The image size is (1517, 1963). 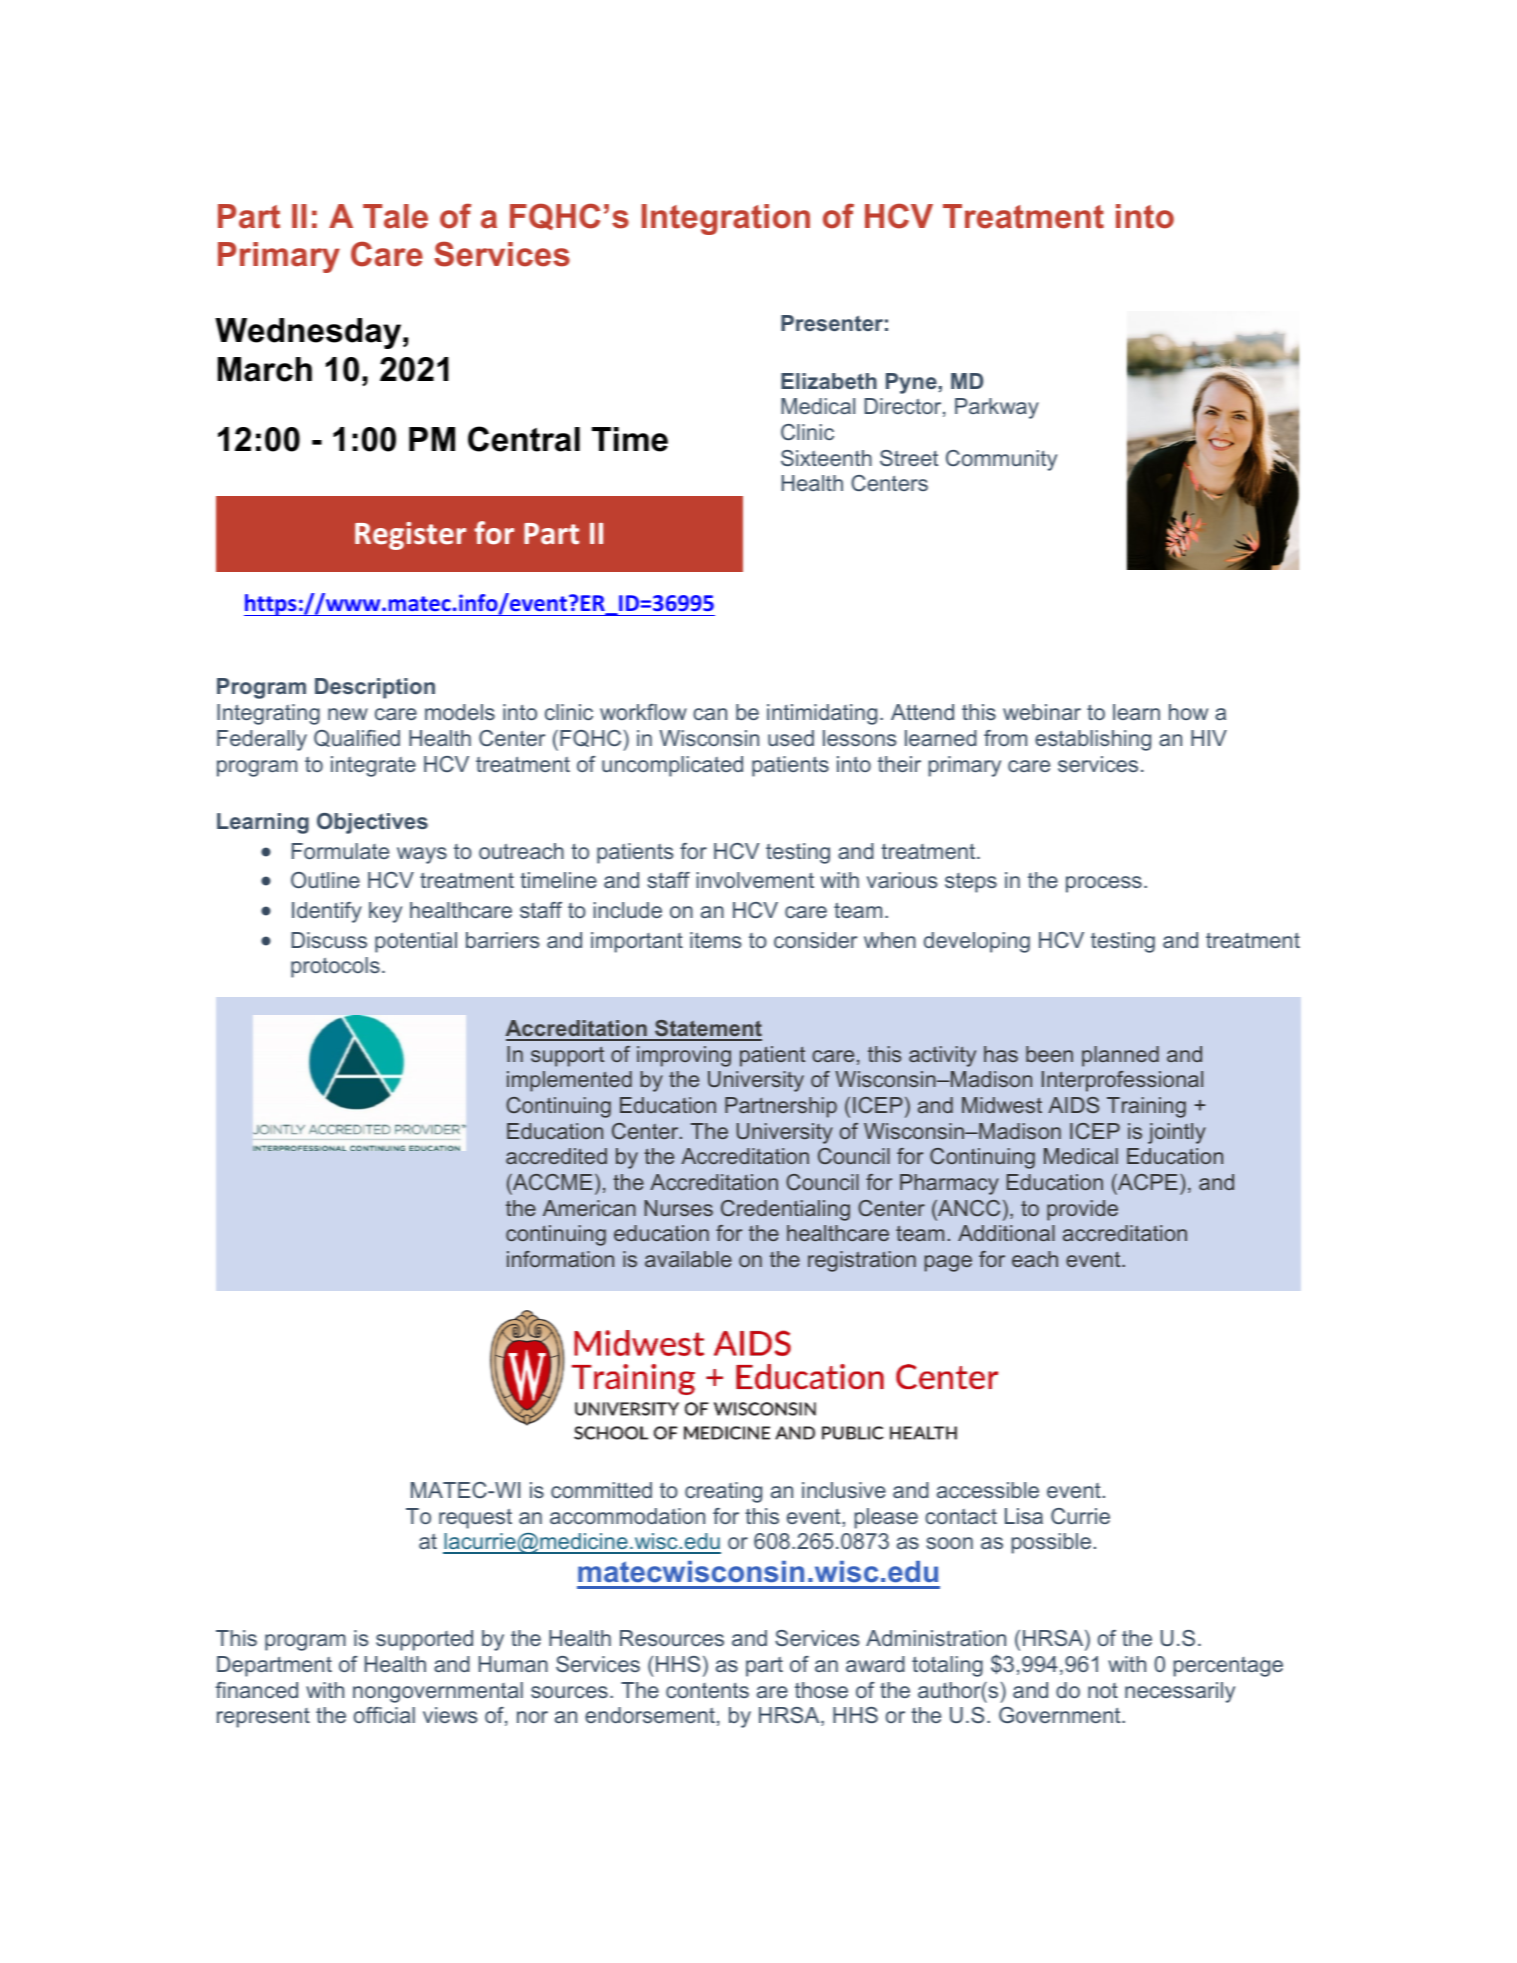 I want to click on official, so click(x=384, y=1715).
